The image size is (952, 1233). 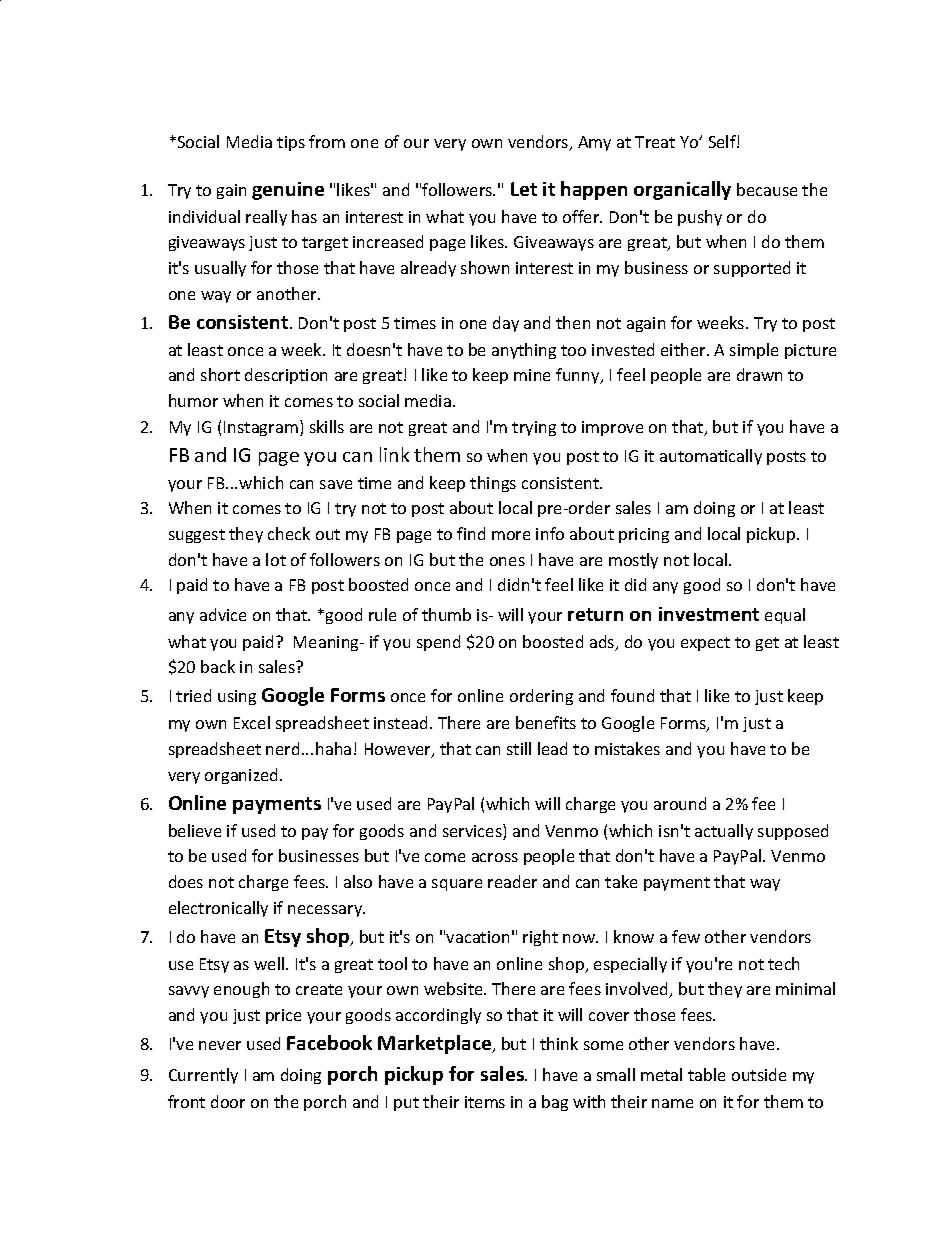 I want to click on Let, so click(x=524, y=189).
